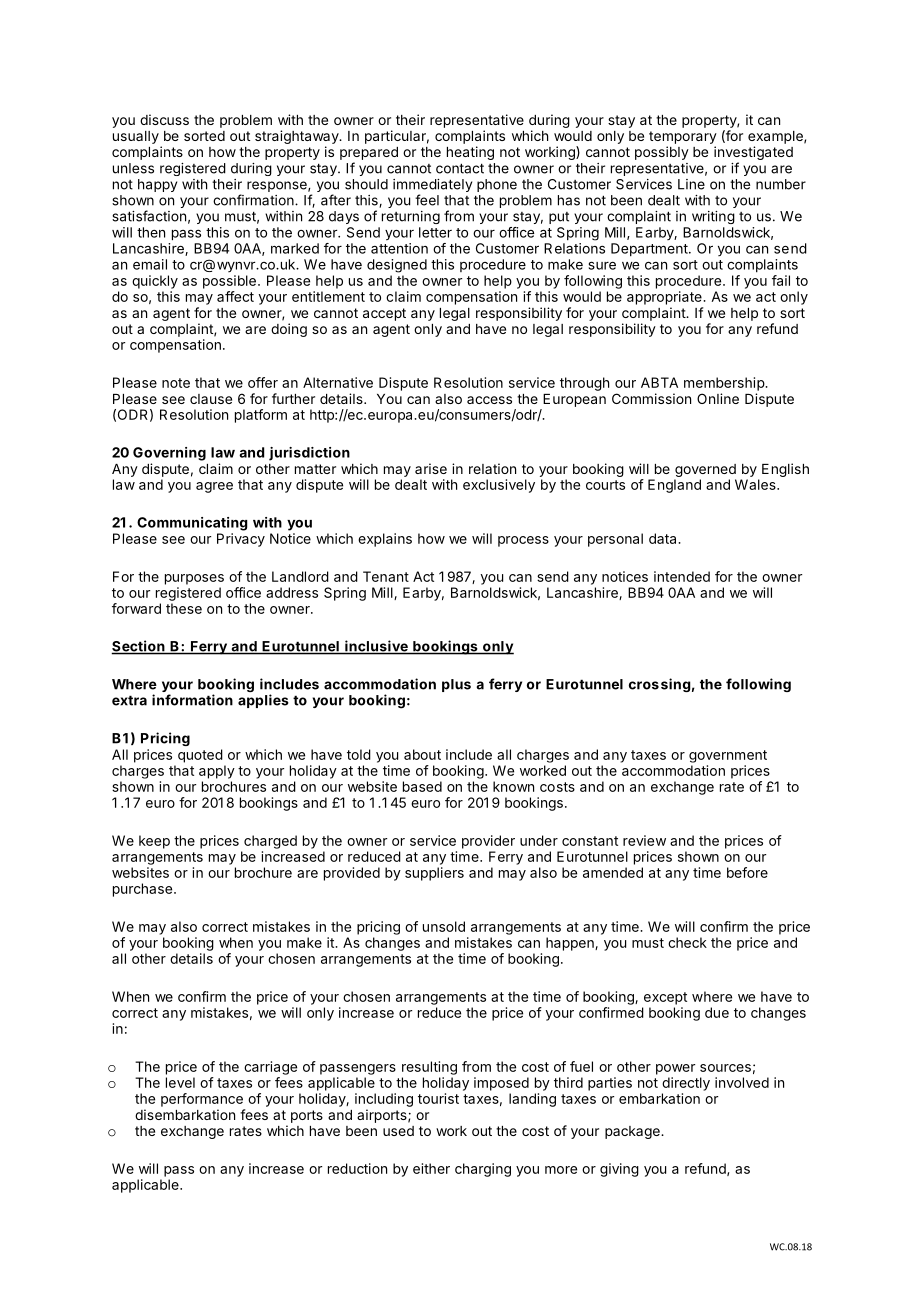 The image size is (924, 1308). Describe the element at coordinates (725, 384) in the screenshot. I see `membership` at that location.
